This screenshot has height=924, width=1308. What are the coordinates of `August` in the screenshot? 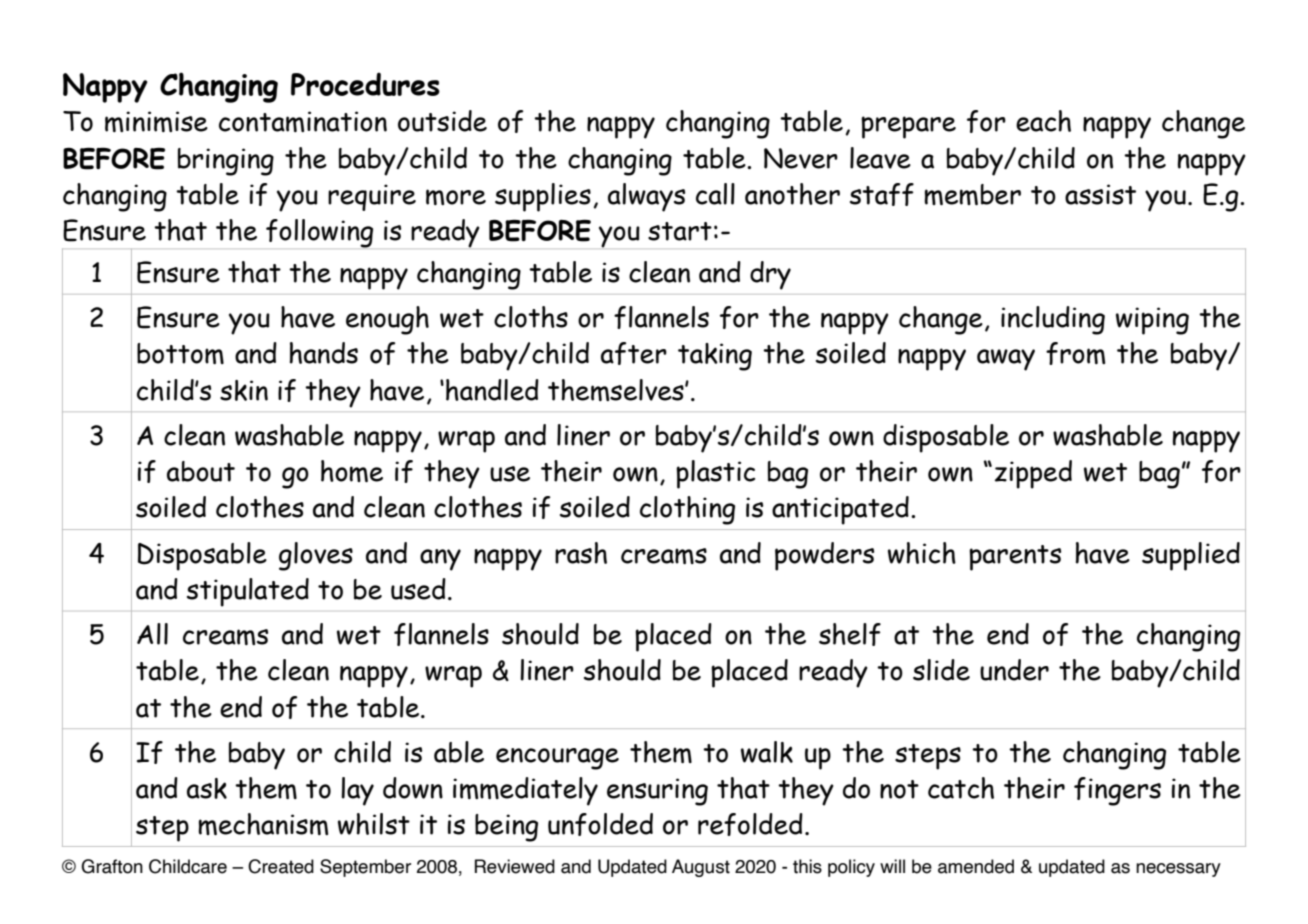 It's located at (701, 868).
